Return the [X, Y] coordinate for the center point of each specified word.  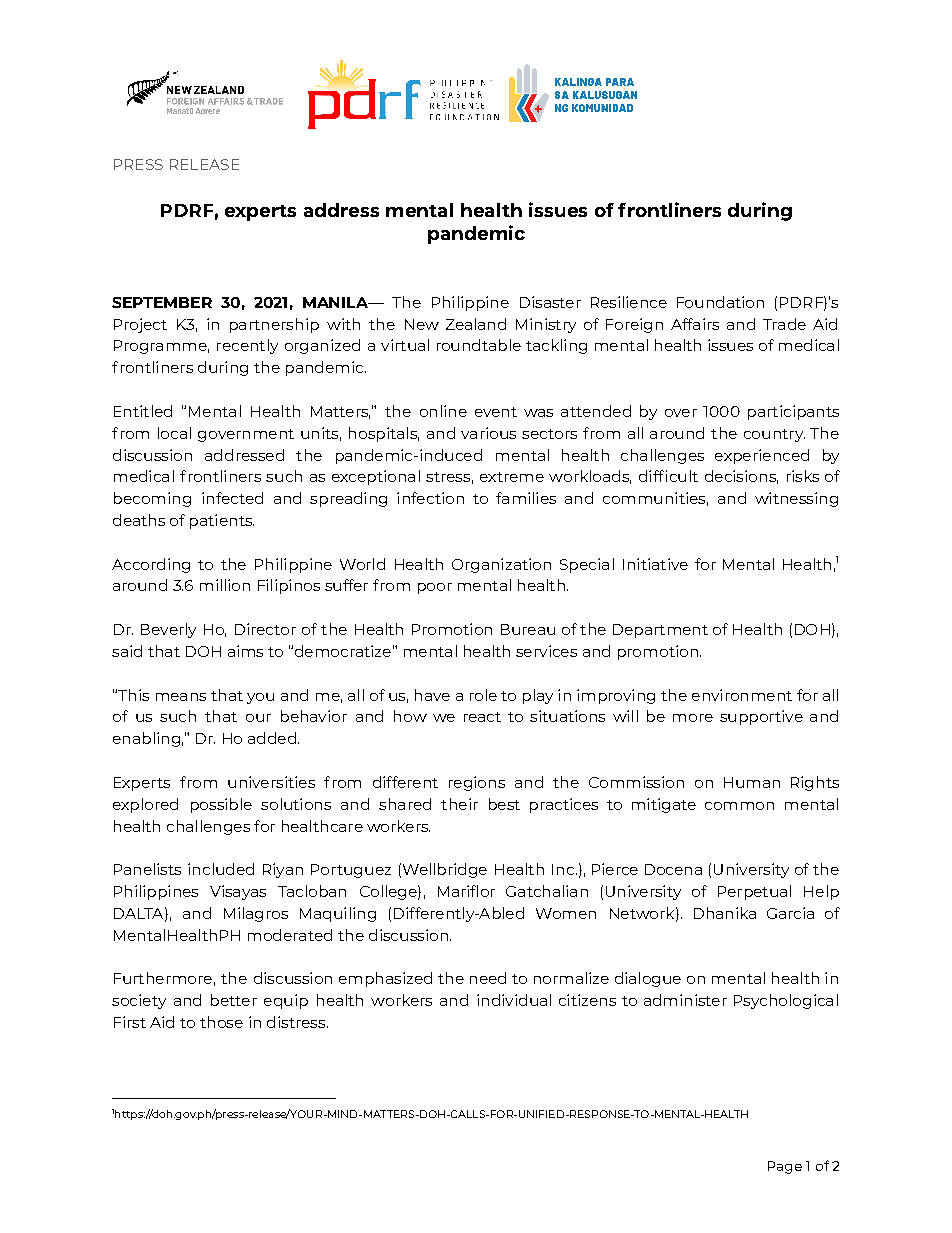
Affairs [695, 324]
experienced [762, 456]
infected [232, 498]
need [488, 978]
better [234, 1000]
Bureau [528, 629]
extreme [512, 477]
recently [247, 346]
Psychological [786, 1001]
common [739, 806]
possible [221, 805]
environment [742, 695]
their [459, 804]
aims [245, 651]
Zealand [476, 324]
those [221, 1022]
